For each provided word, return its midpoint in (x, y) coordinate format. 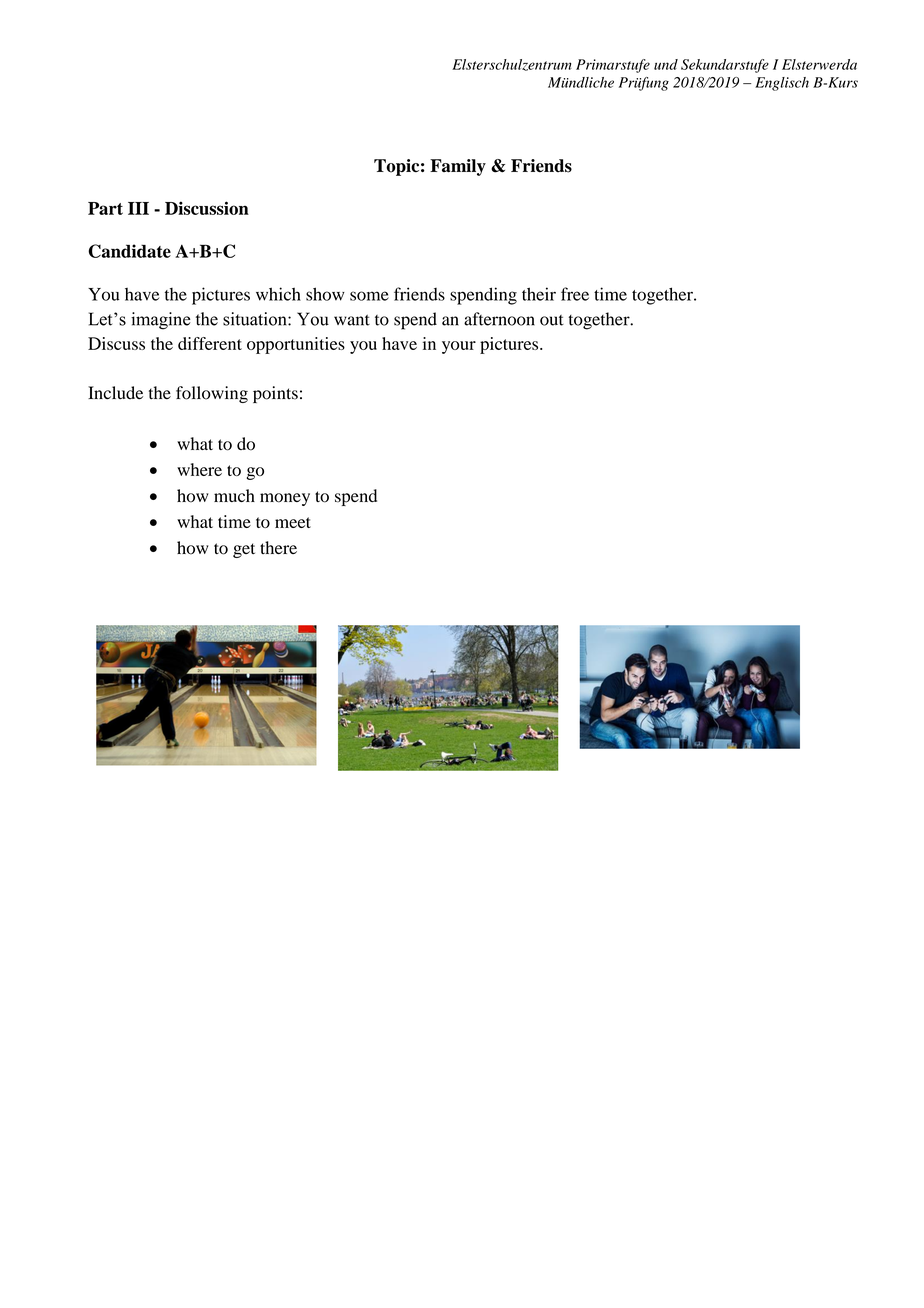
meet (293, 522)
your (459, 347)
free (575, 294)
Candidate (129, 251)
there (278, 547)
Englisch (782, 84)
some (369, 296)
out (552, 320)
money (285, 499)
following (212, 394)
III (138, 208)
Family (458, 167)
